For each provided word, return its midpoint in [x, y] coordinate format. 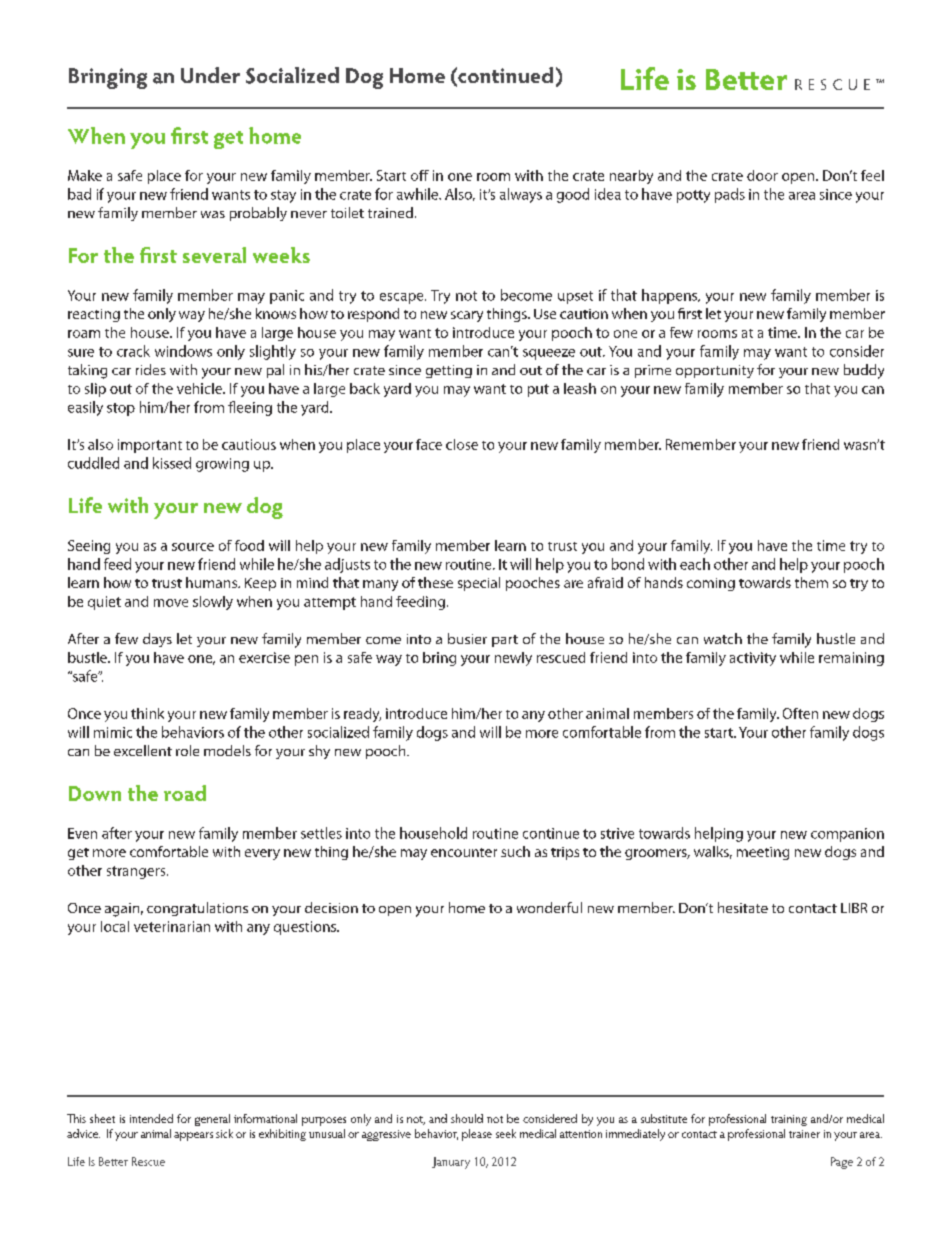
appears [193, 1136]
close [462, 444]
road [185, 793]
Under [210, 75]
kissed [172, 463]
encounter [464, 852]
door [762, 175]
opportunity [715, 371]
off [420, 175]
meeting [763, 853]
